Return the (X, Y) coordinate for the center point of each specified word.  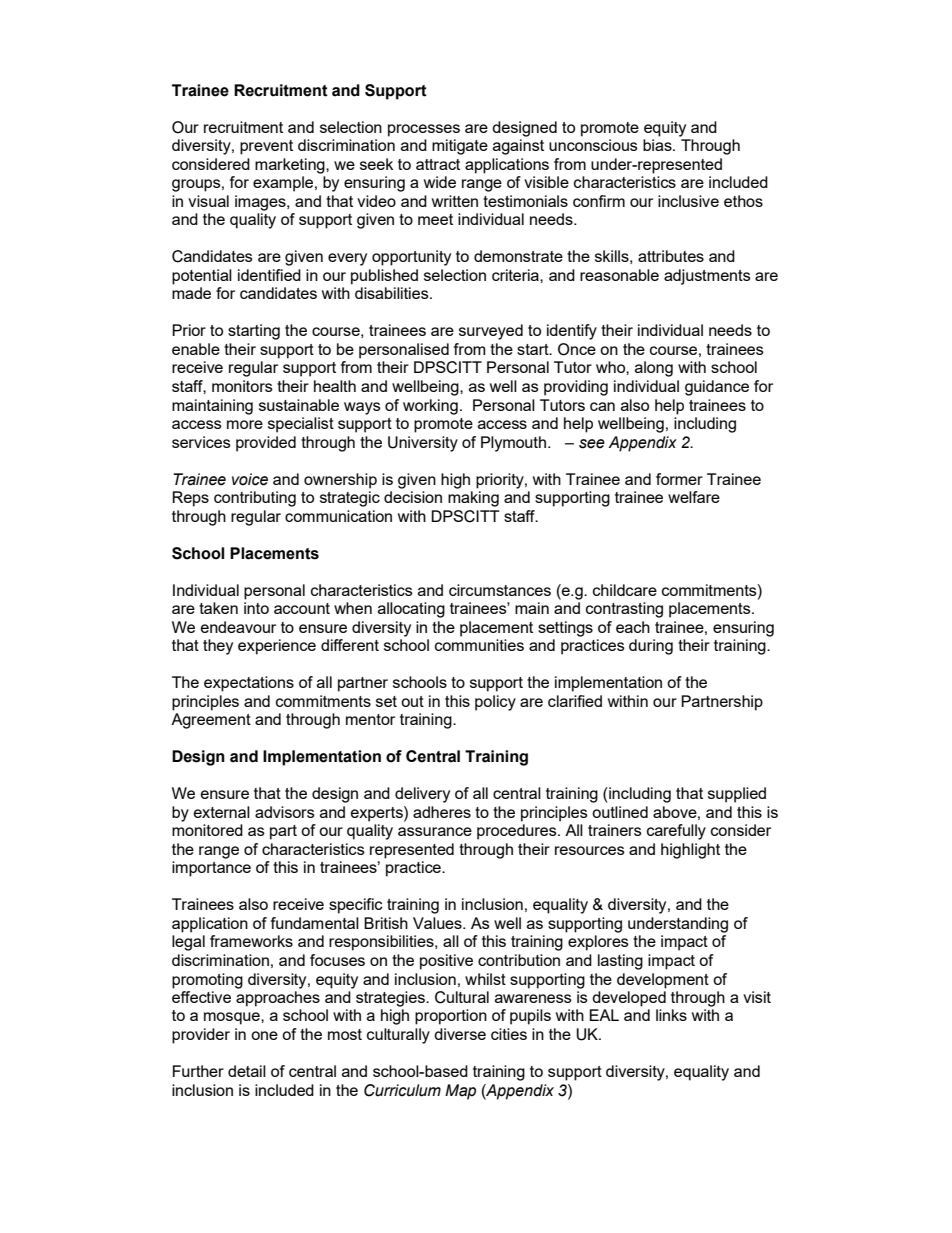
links (671, 1015)
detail (247, 1071)
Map (460, 1092)
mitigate (460, 147)
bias (658, 145)
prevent (266, 147)
